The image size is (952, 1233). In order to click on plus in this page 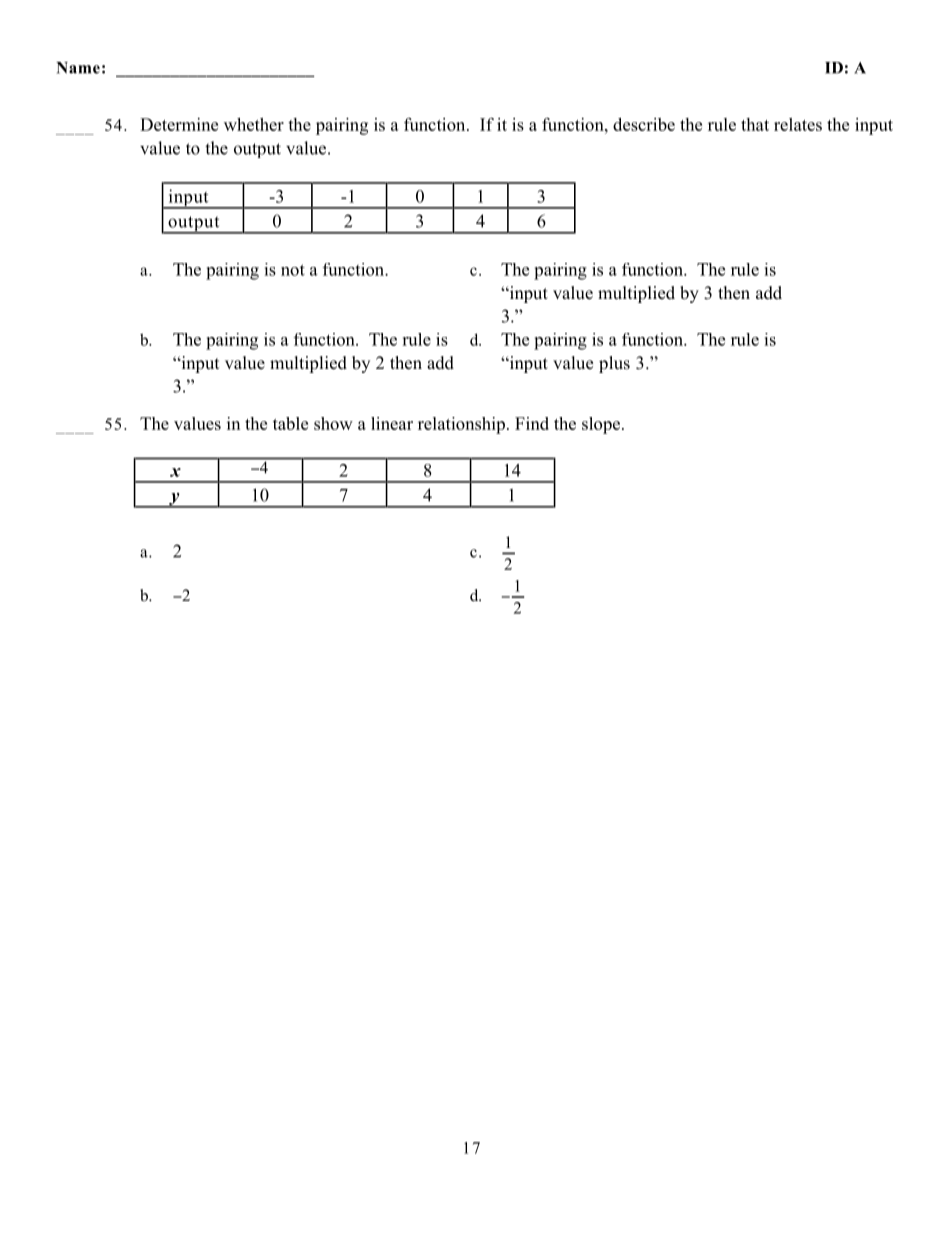, I will do `click(614, 364)`.
